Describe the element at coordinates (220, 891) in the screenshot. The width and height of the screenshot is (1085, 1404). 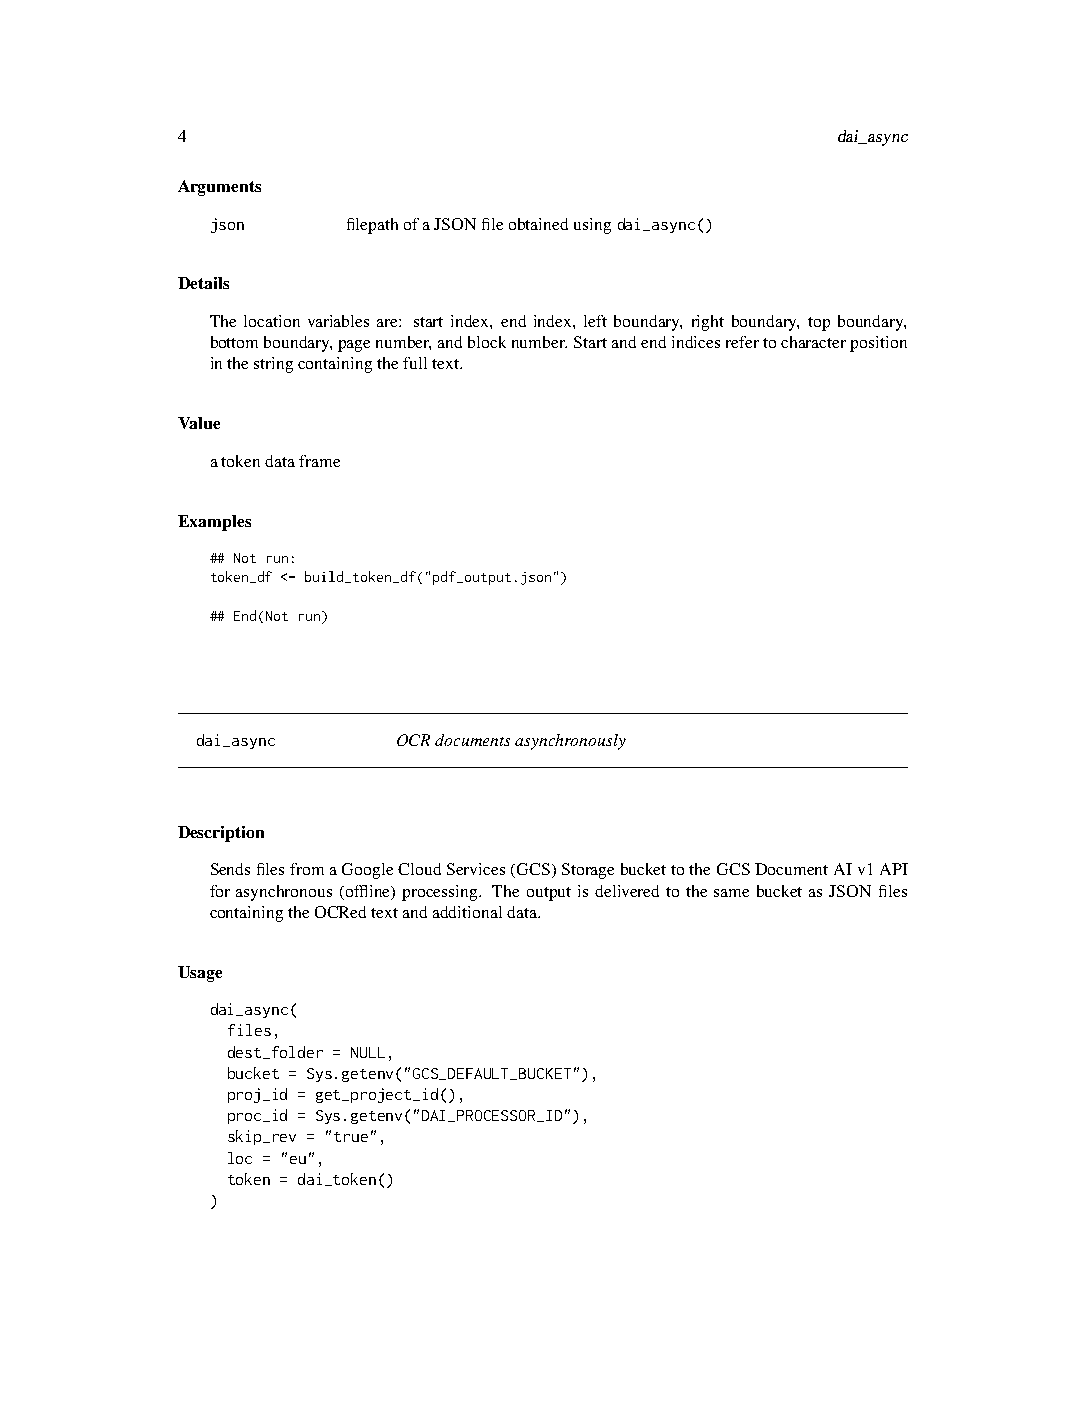
I see `for` at that location.
